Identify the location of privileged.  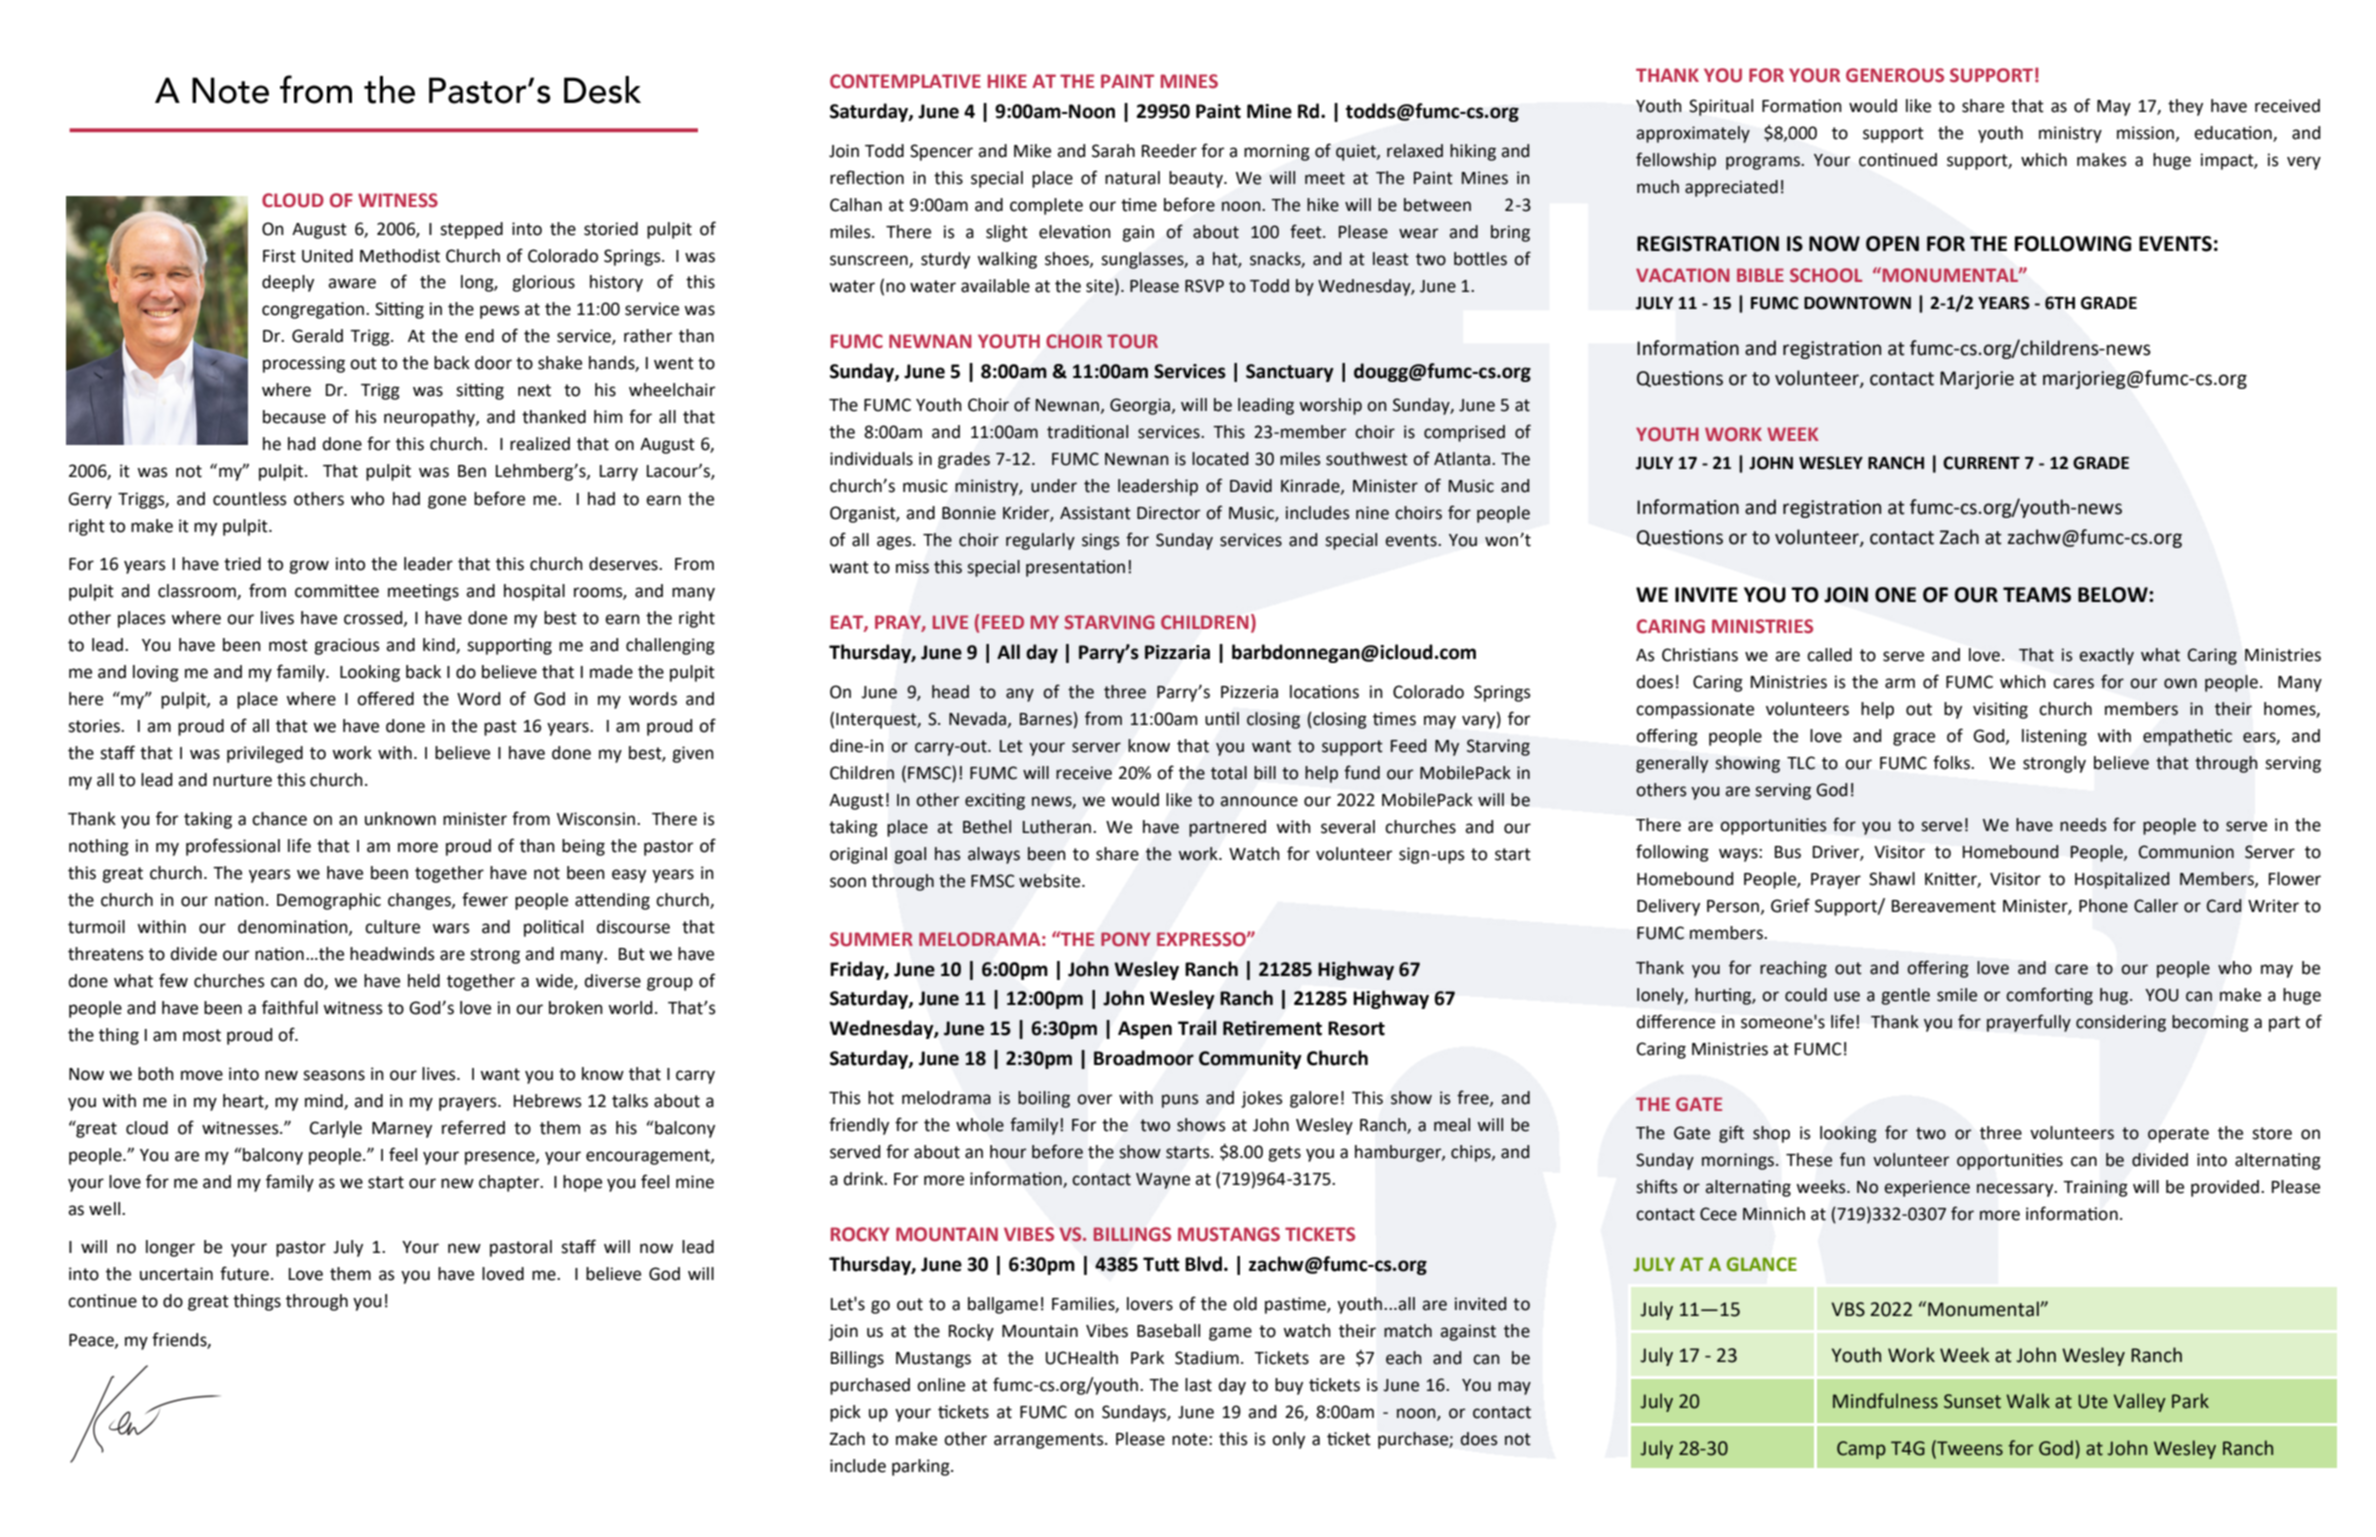
(265, 754).
